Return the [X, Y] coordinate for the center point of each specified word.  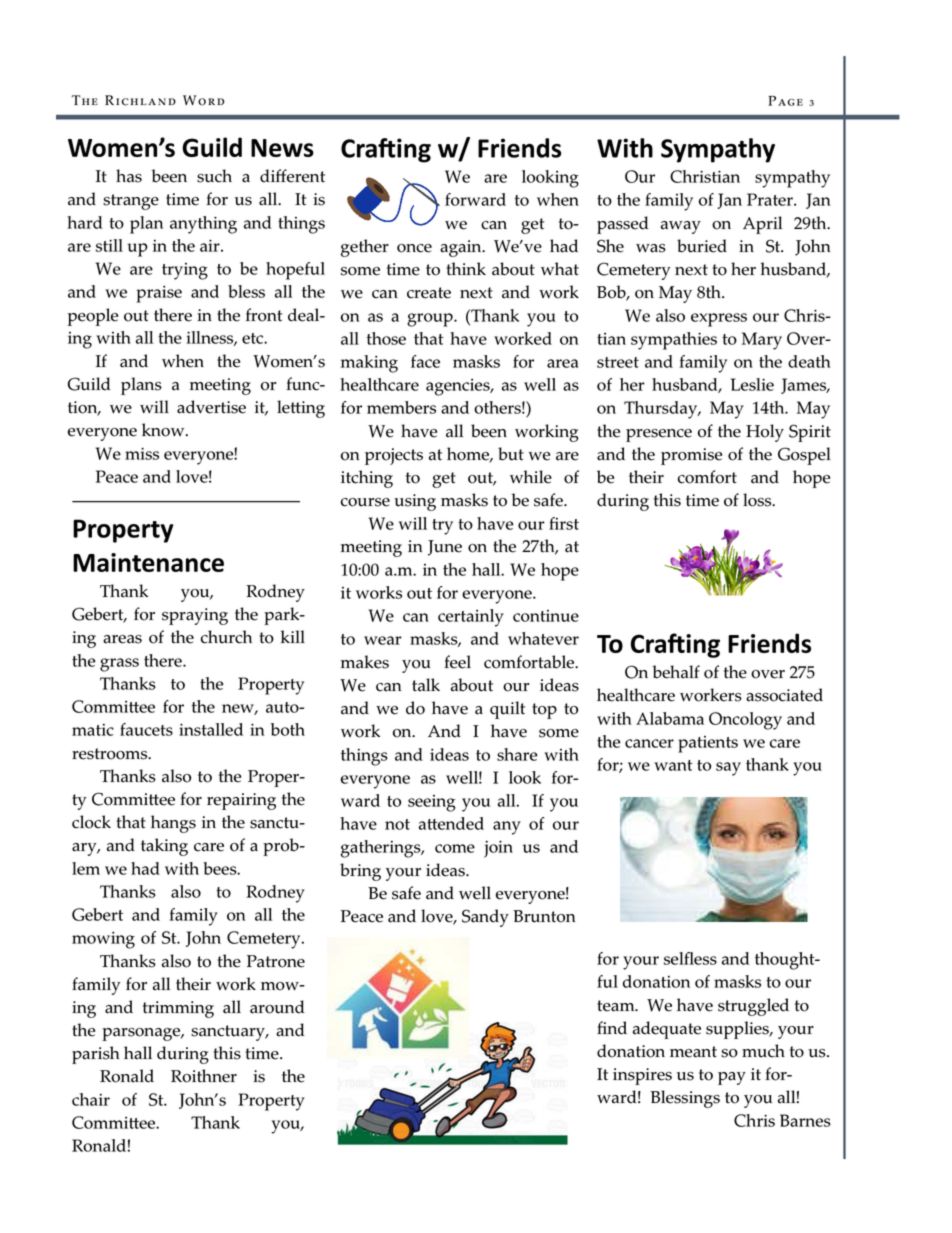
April [762, 225]
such [214, 176]
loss [758, 500]
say [728, 769]
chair [91, 1099]
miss [142, 453]
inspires [642, 1076]
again [462, 248]
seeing [431, 803]
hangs [173, 824]
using [415, 502]
